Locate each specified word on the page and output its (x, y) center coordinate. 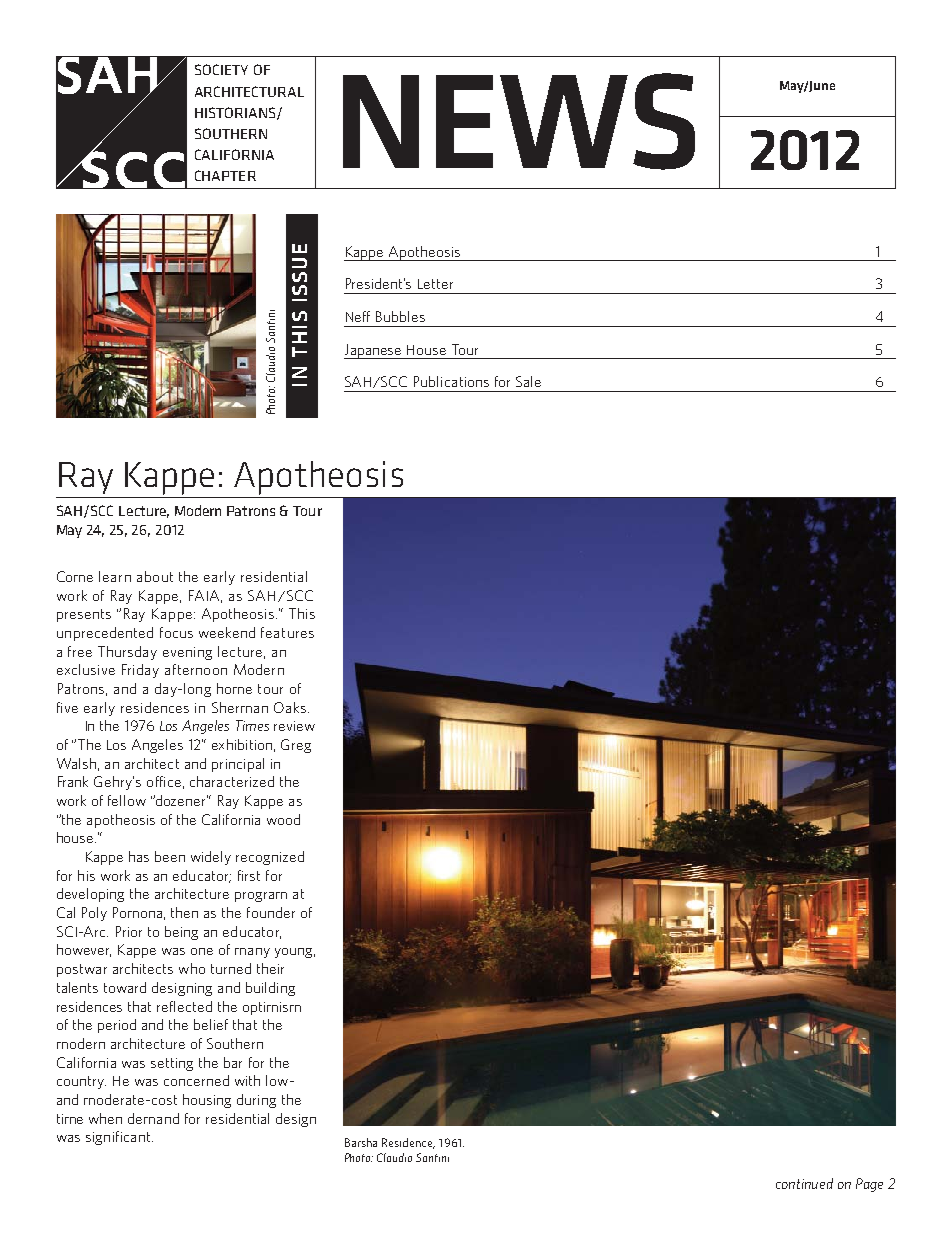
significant (119, 1138)
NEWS (519, 121)
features (287, 632)
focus (176, 632)
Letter (435, 284)
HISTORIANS (236, 113)
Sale (528, 381)
